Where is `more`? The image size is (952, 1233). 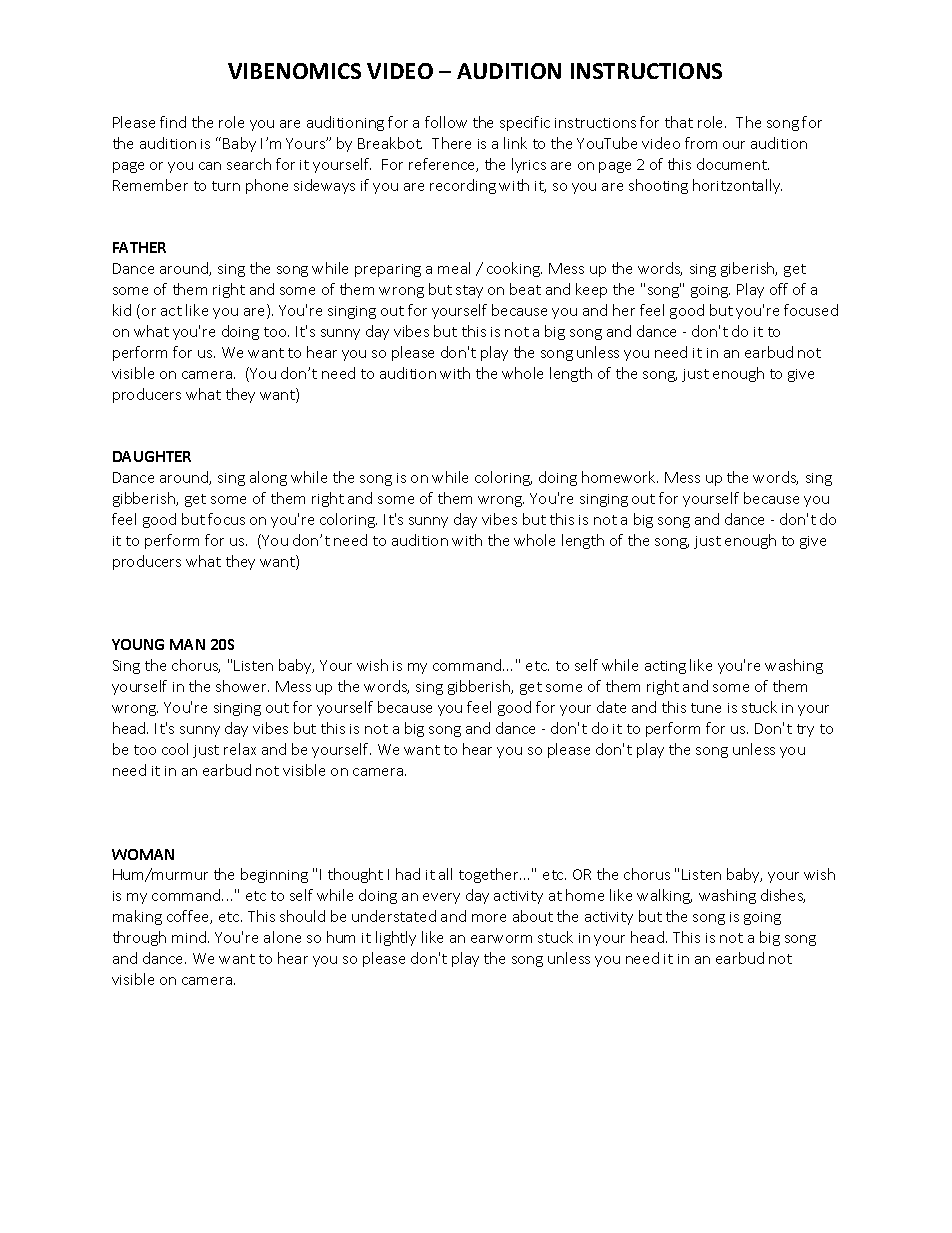
more is located at coordinates (489, 918).
